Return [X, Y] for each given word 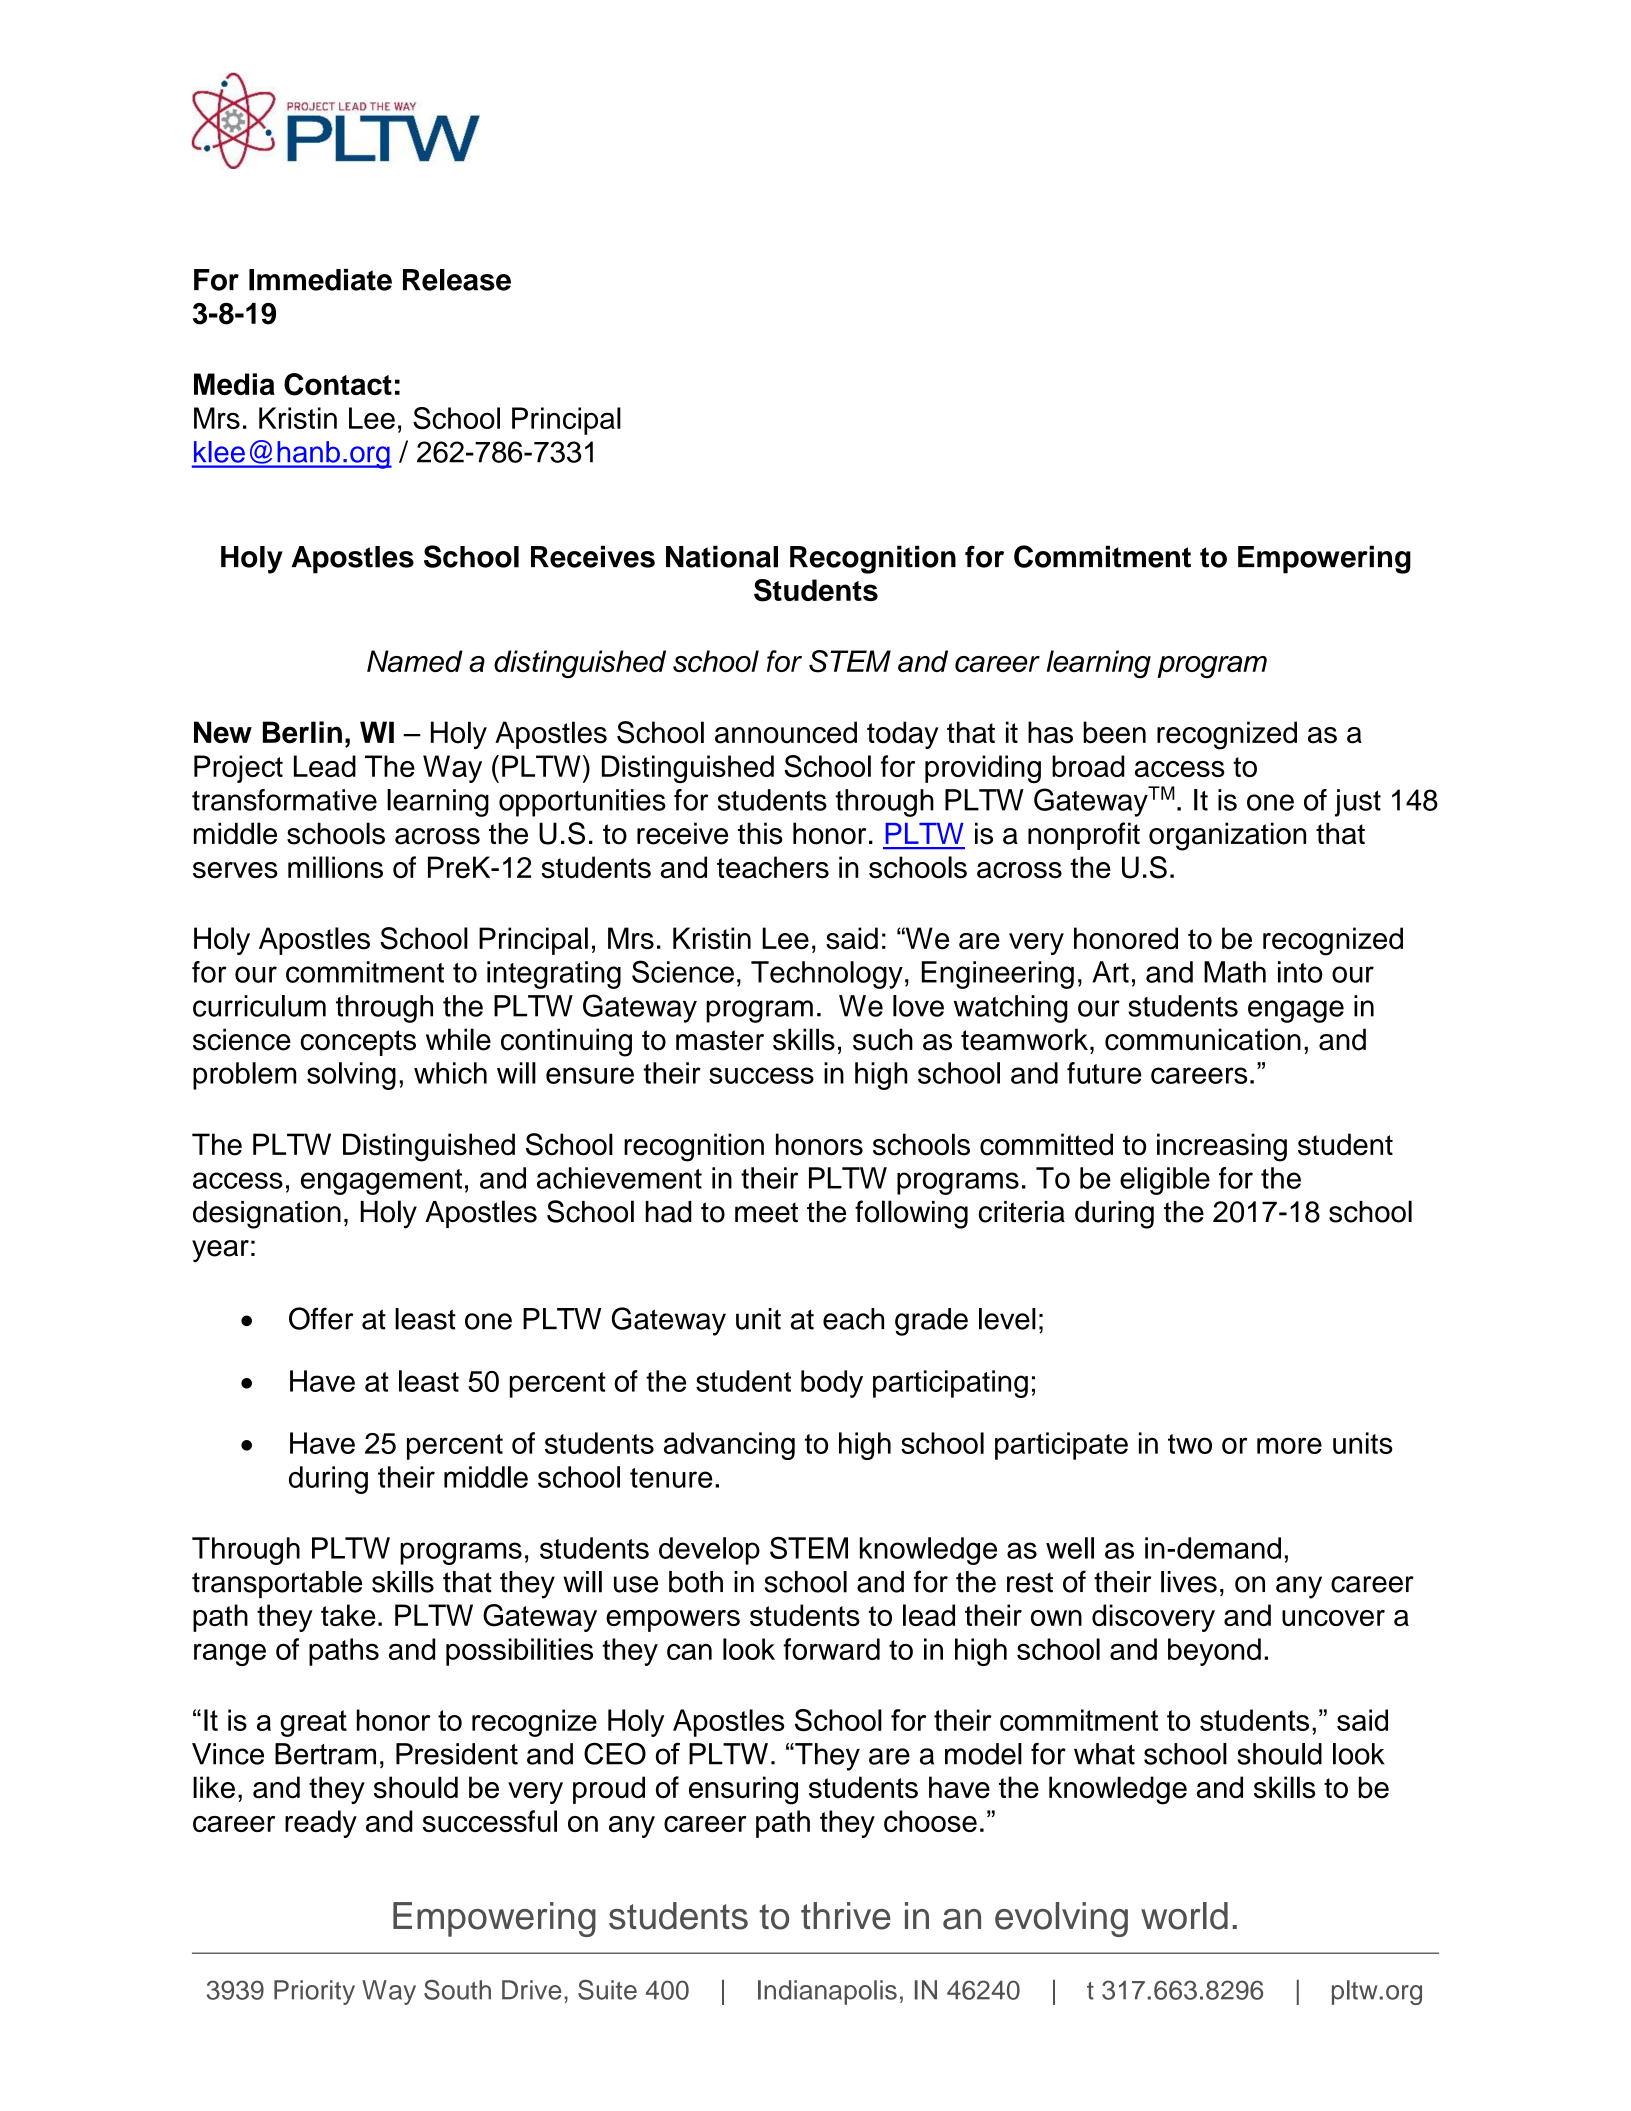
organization [1227, 836]
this [760, 833]
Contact [338, 384]
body [832, 1384]
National [722, 556]
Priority [314, 1992]
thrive [846, 1916]
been [1114, 732]
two [1190, 1444]
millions [335, 867]
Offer [321, 1318]
